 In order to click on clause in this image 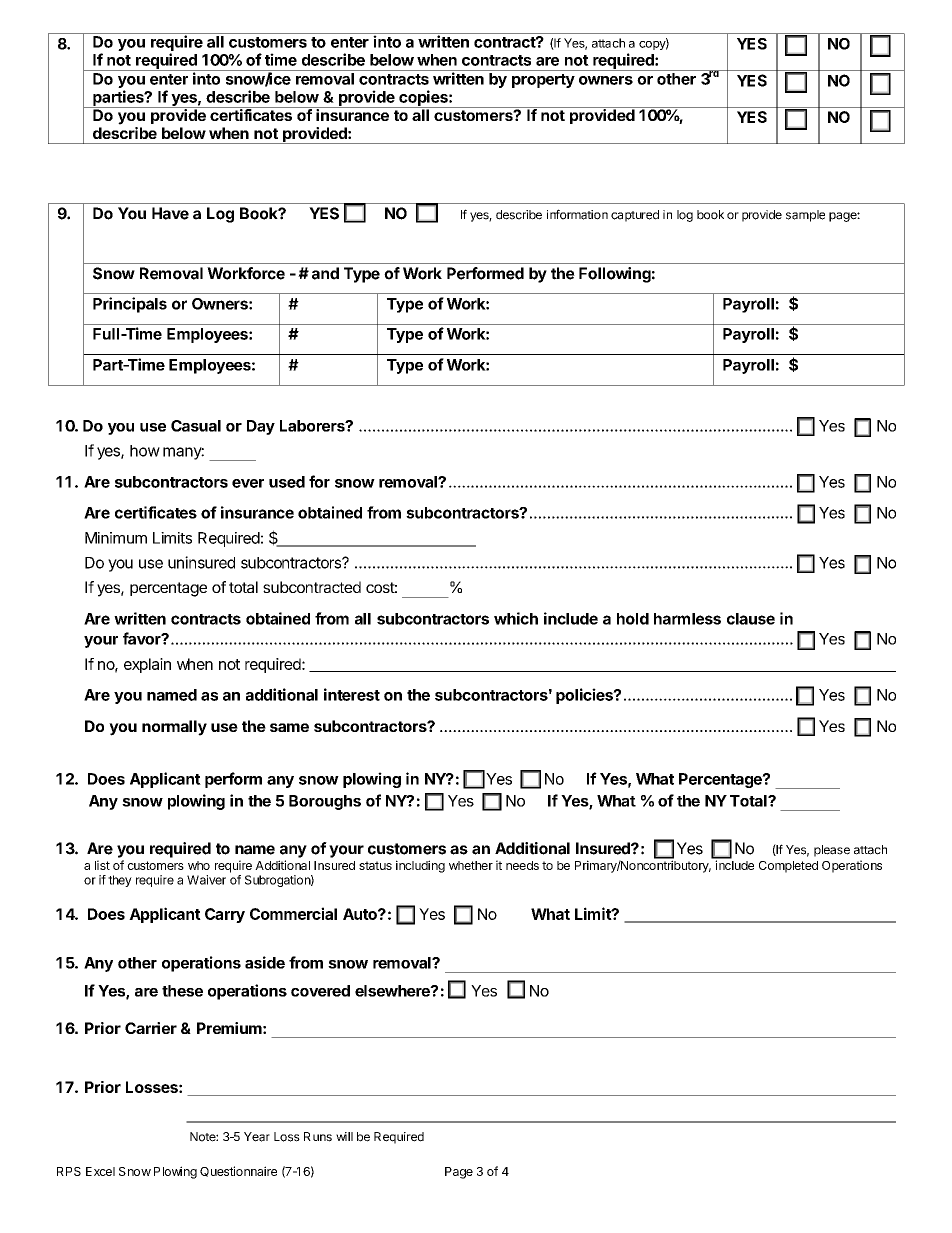, I will do `click(751, 619)`.
